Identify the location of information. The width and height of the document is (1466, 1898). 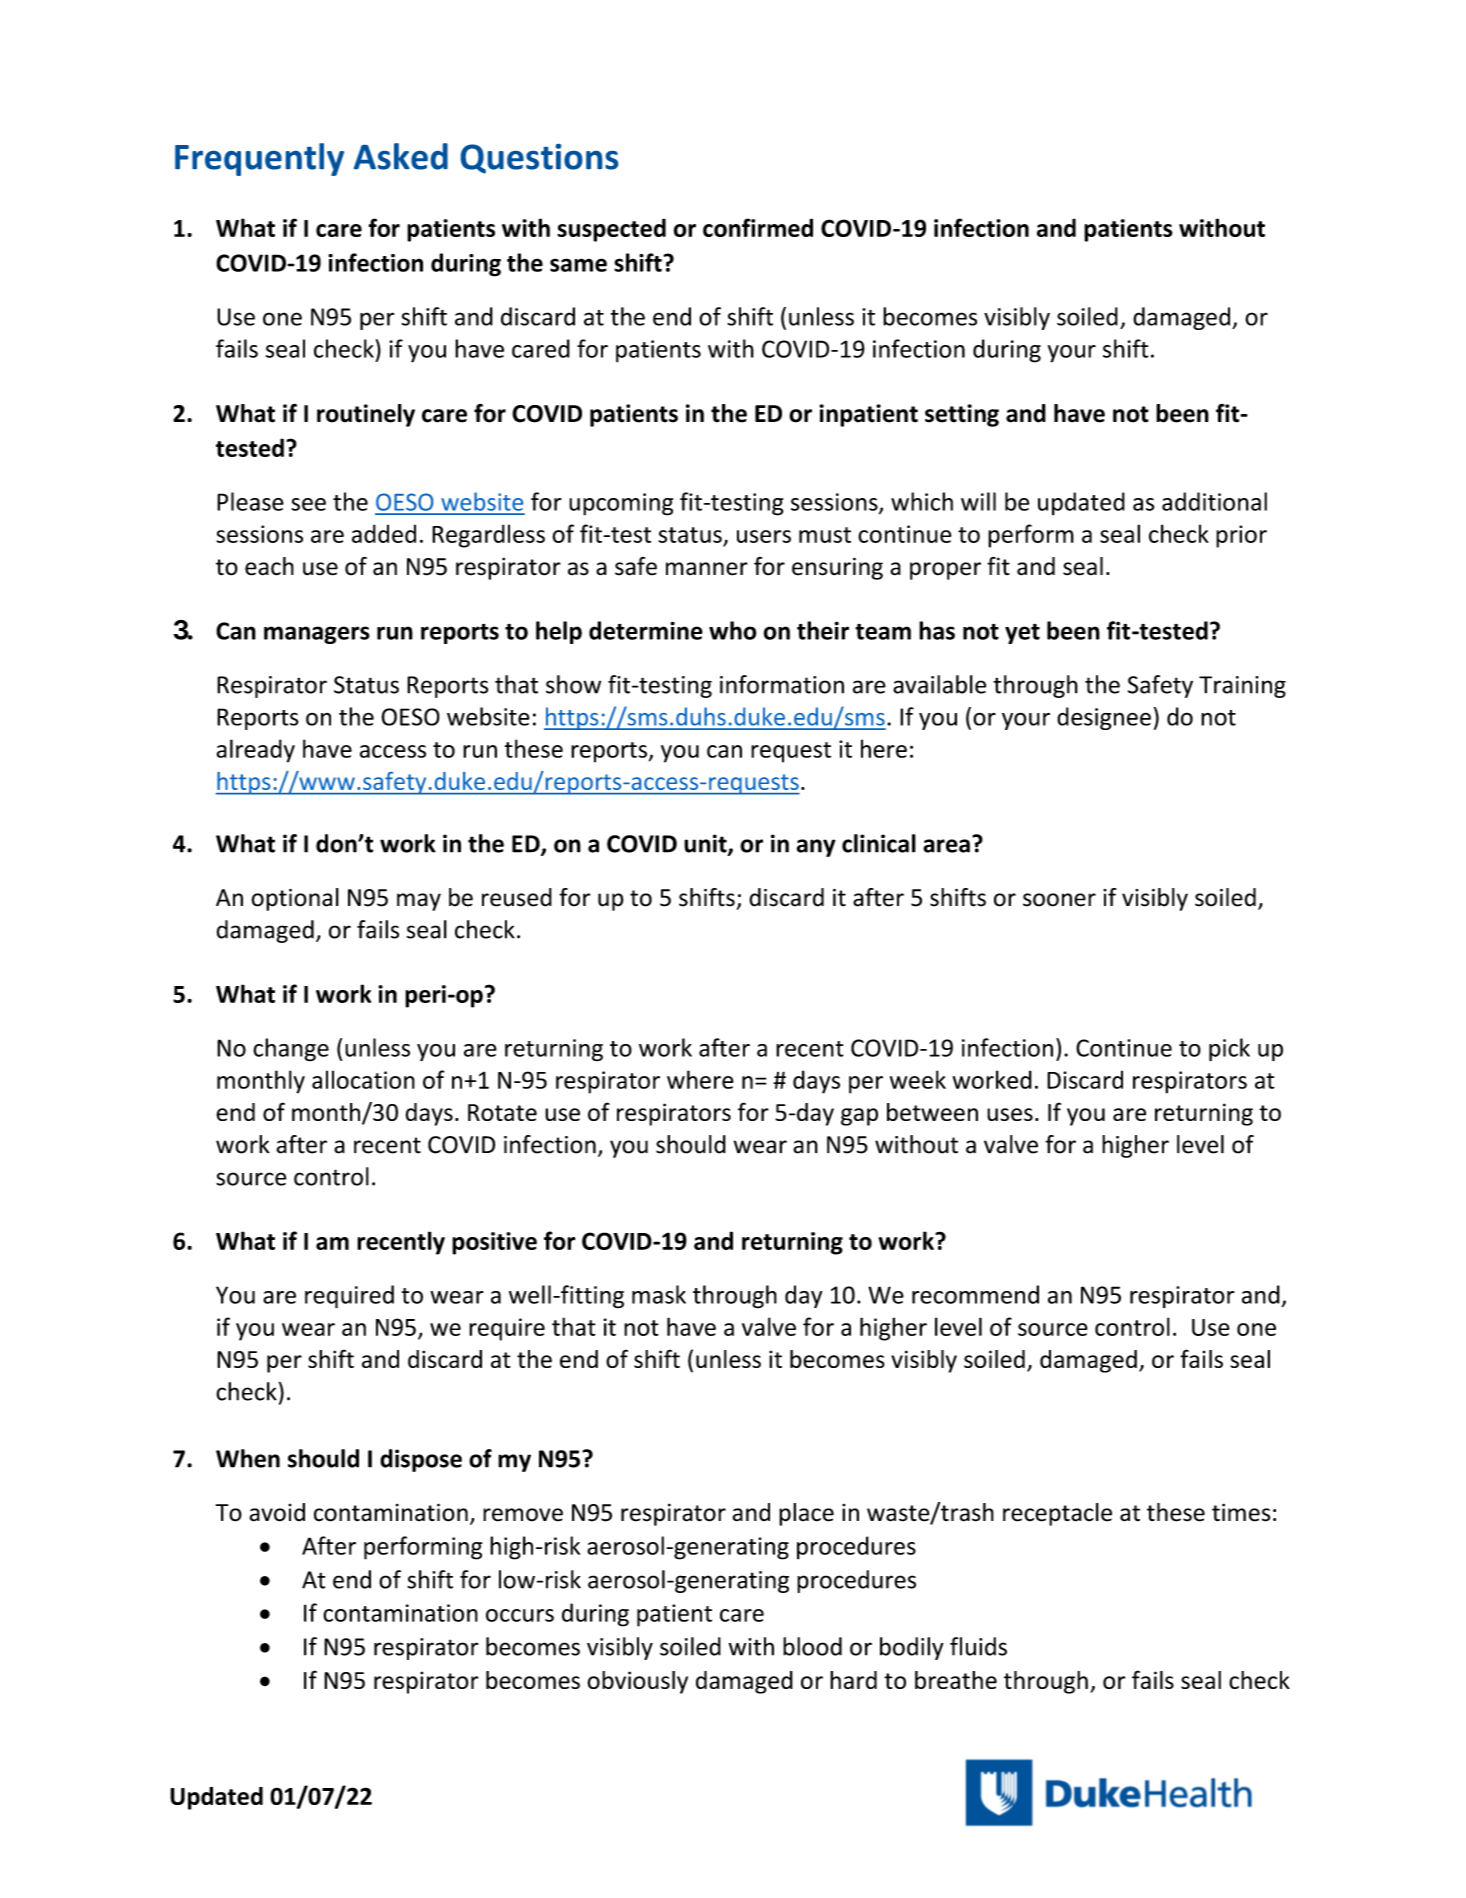
(782, 684).
